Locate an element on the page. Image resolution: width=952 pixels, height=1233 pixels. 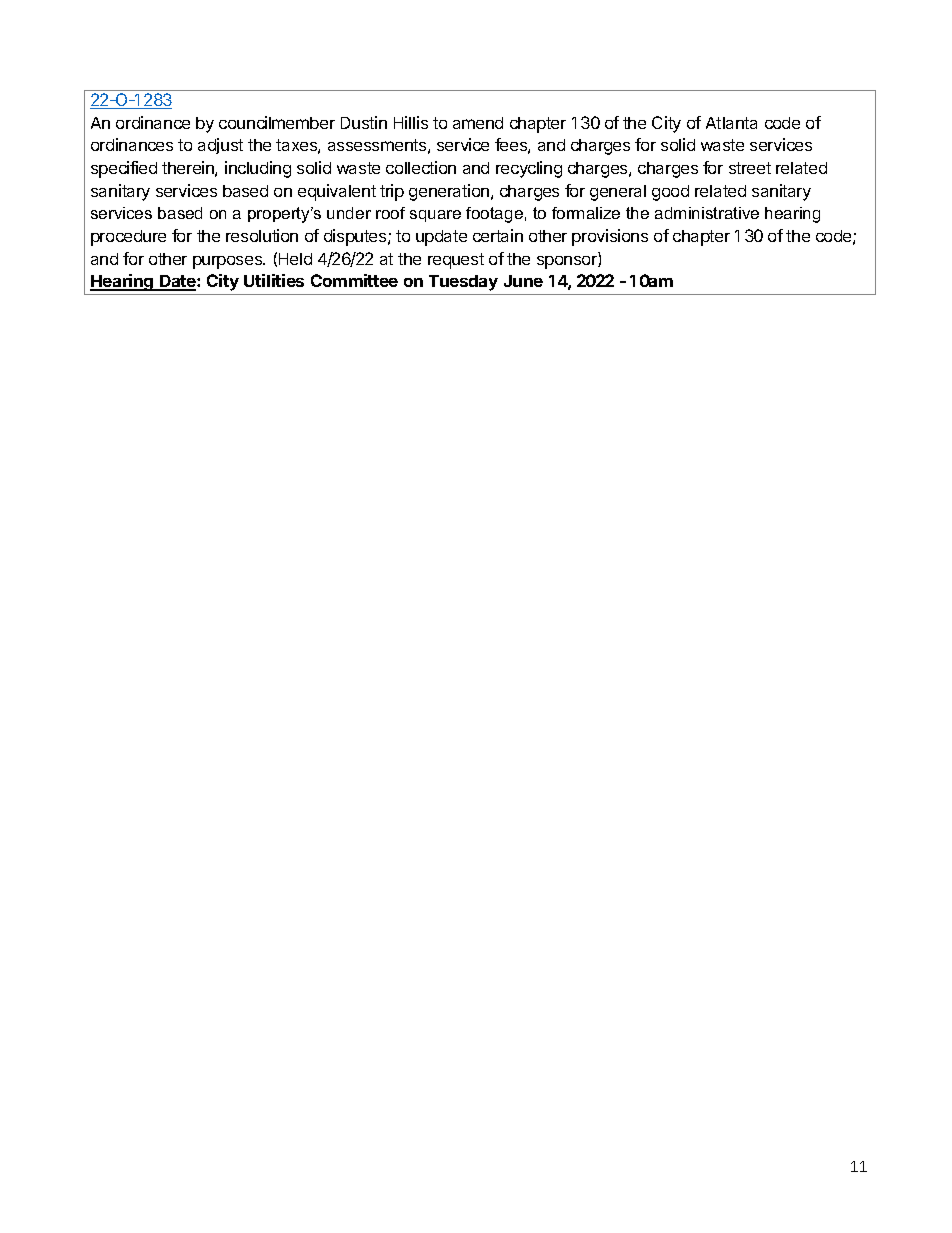
councilmember is located at coordinates (277, 122).
